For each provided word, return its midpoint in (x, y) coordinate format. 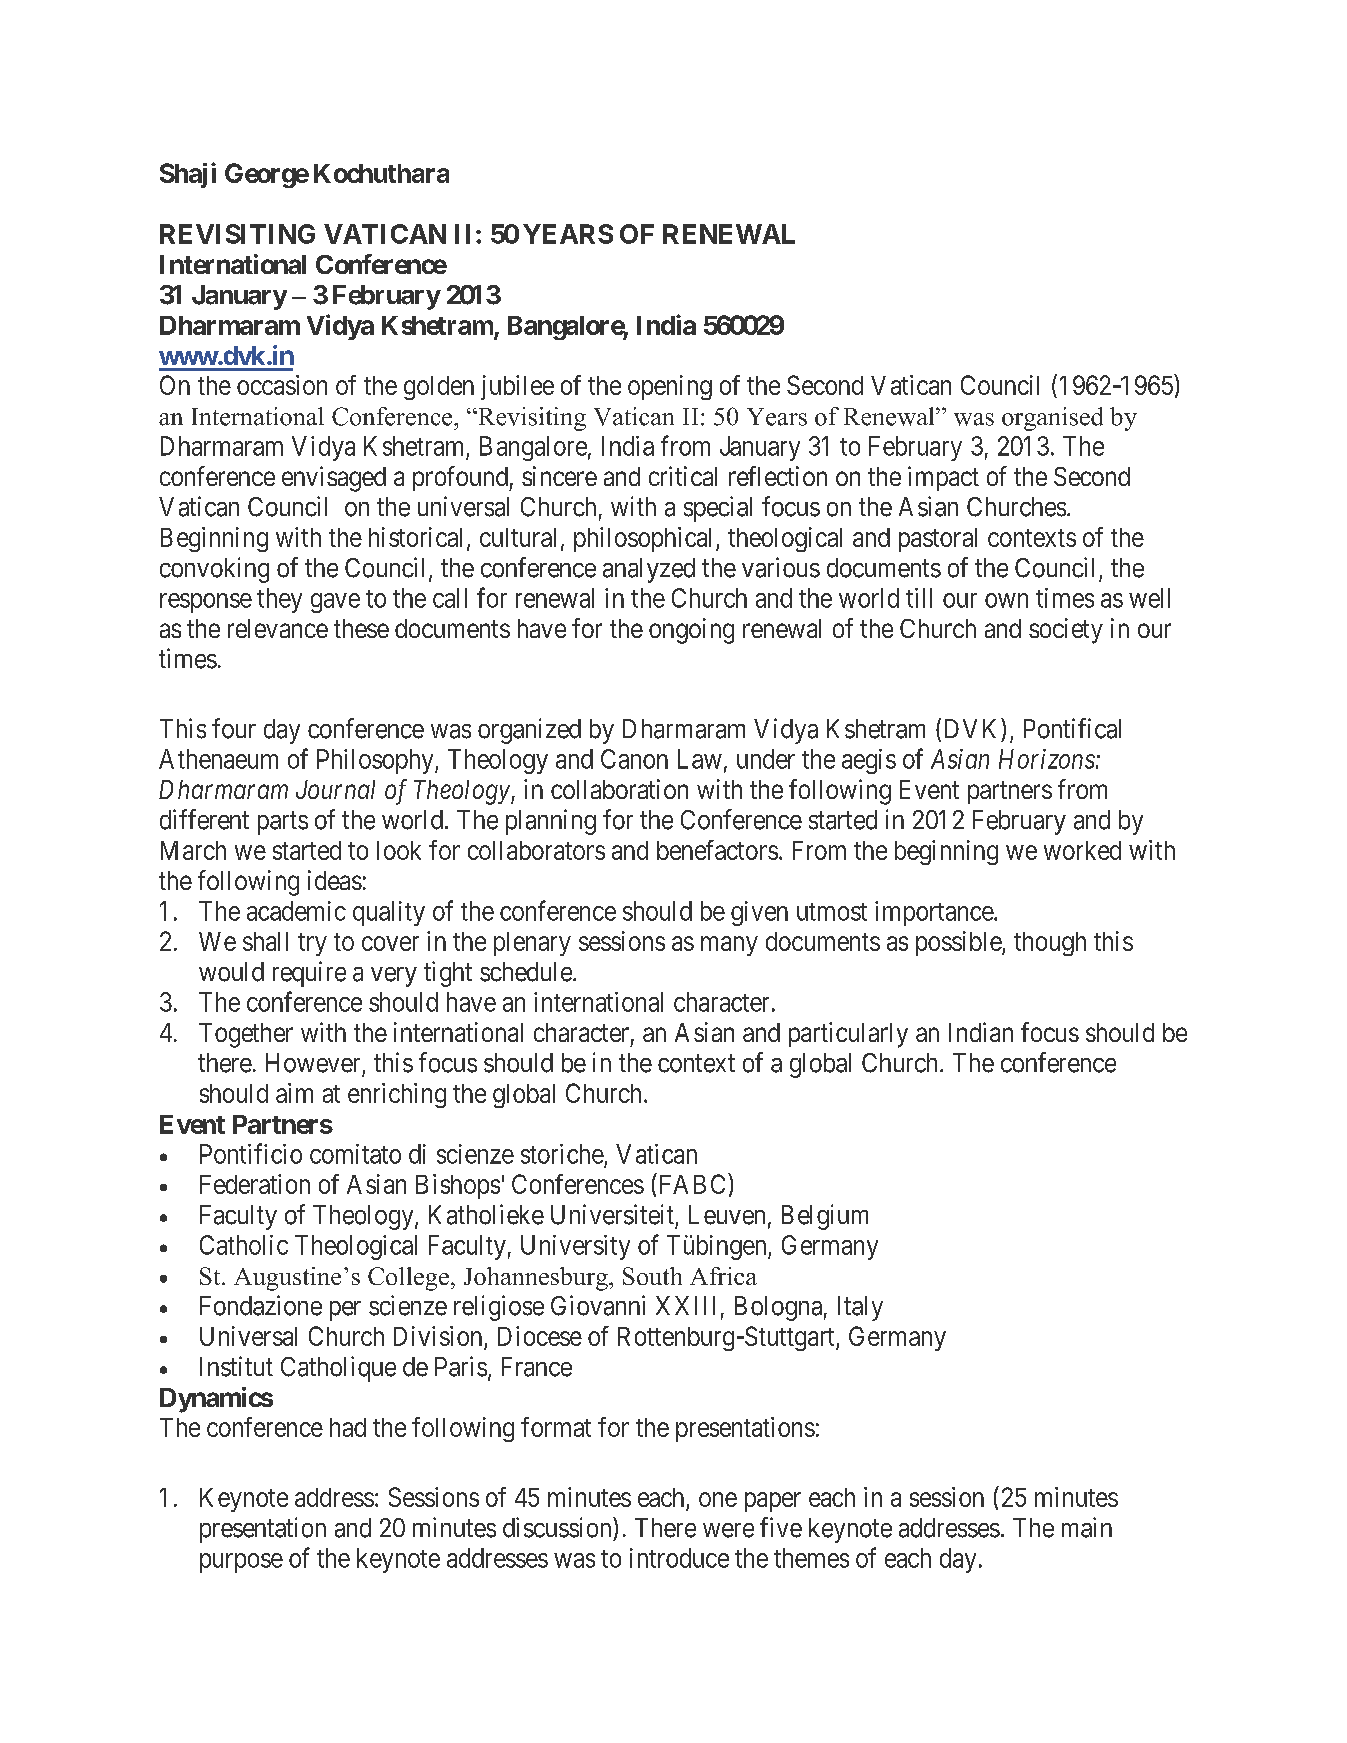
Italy (860, 1308)
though (1050, 944)
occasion (282, 385)
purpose (241, 1563)
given (759, 913)
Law (700, 759)
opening (670, 387)
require (309, 974)
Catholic (244, 1245)
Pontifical (1072, 728)
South (652, 1276)
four (234, 728)
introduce (679, 1558)
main (1087, 1527)
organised (1052, 419)
